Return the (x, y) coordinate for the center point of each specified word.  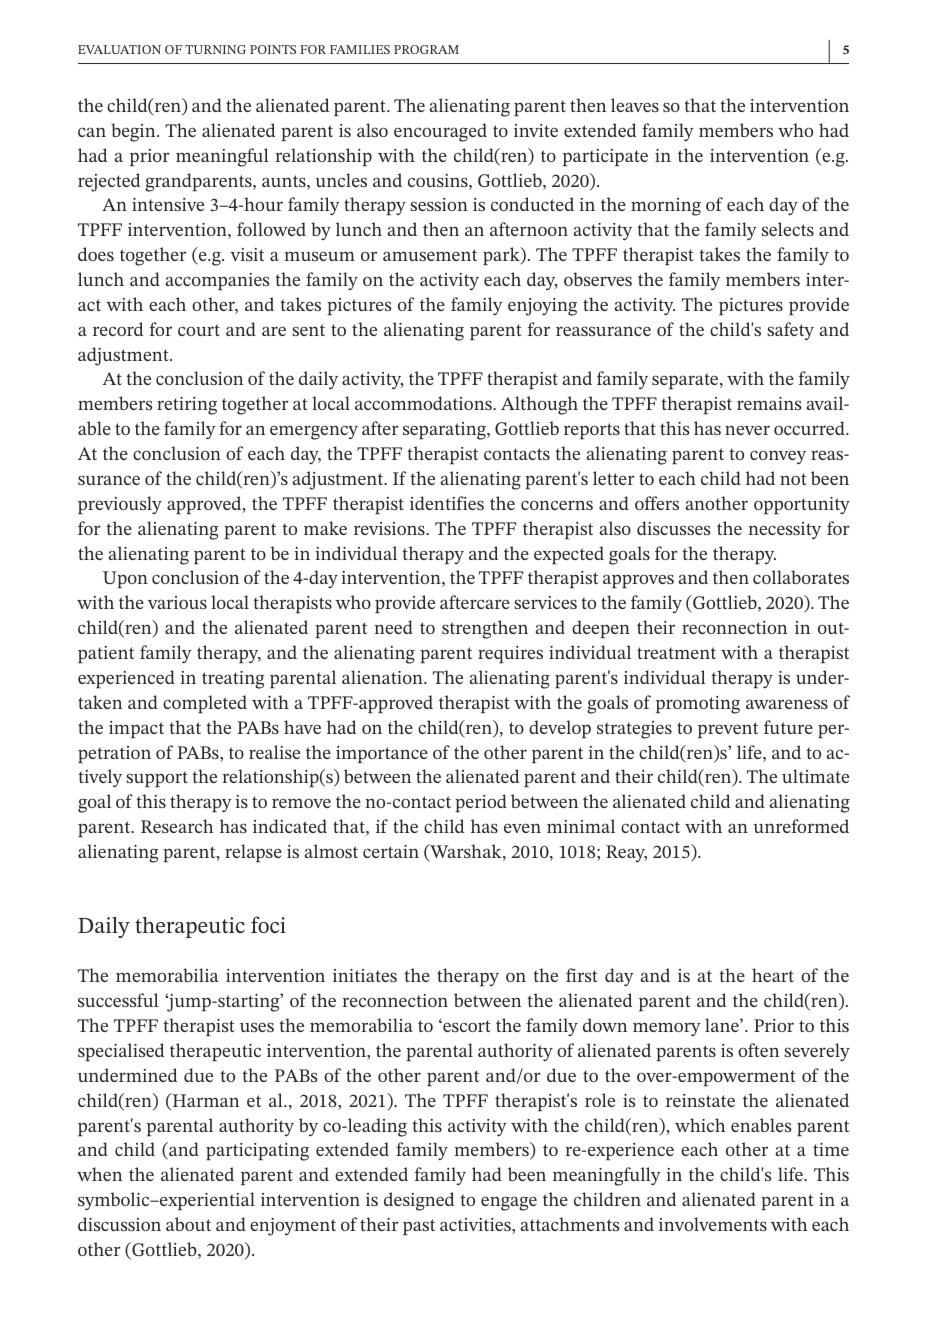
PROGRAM (426, 49)
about (188, 1224)
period (481, 803)
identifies (447, 503)
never (747, 430)
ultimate (815, 776)
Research (177, 826)
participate (605, 157)
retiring (187, 406)
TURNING (215, 49)
